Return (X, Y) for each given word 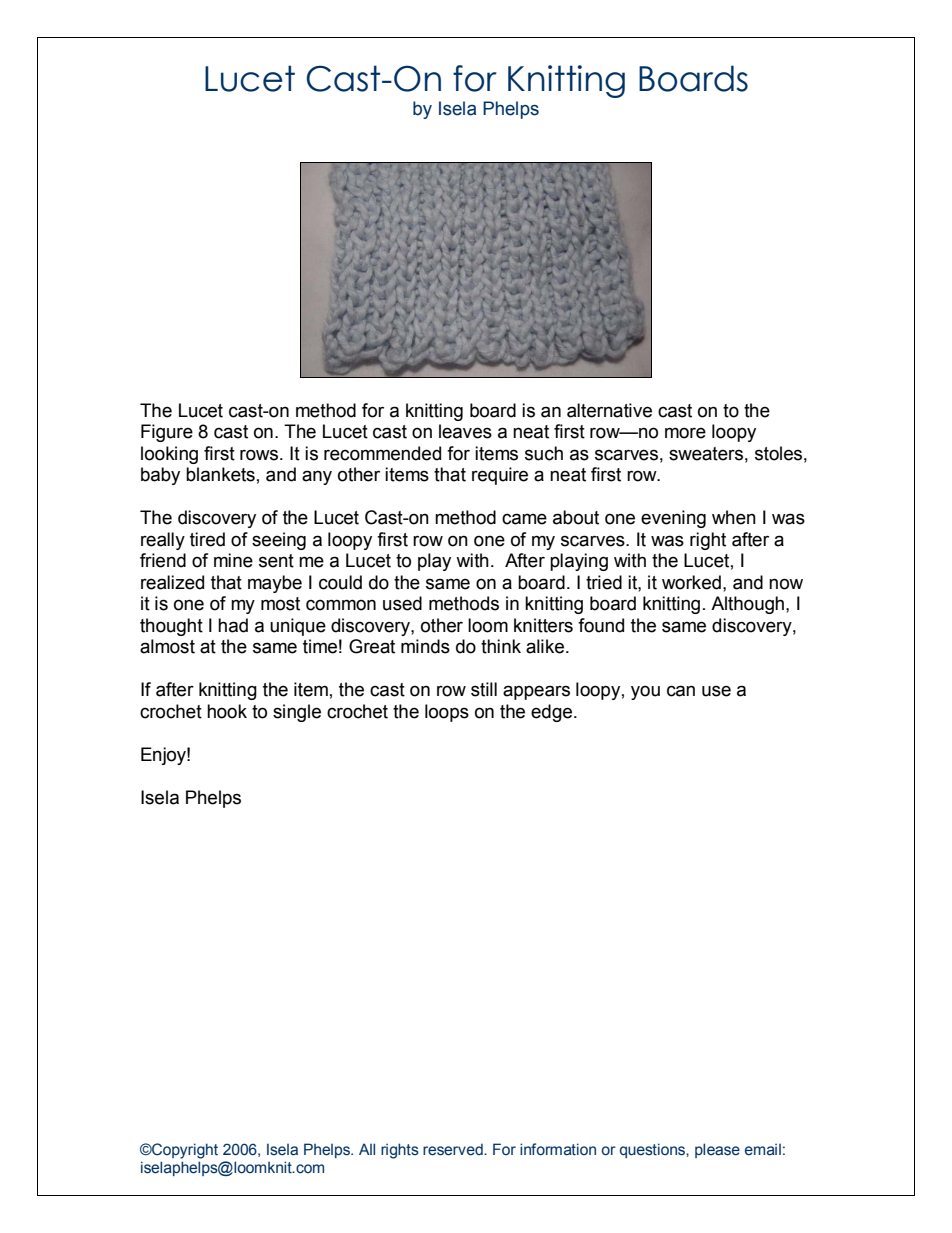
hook (227, 711)
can (681, 691)
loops (447, 713)
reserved (454, 1149)
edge (553, 713)
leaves (465, 431)
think (501, 646)
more (685, 433)
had (233, 625)
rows (259, 455)
